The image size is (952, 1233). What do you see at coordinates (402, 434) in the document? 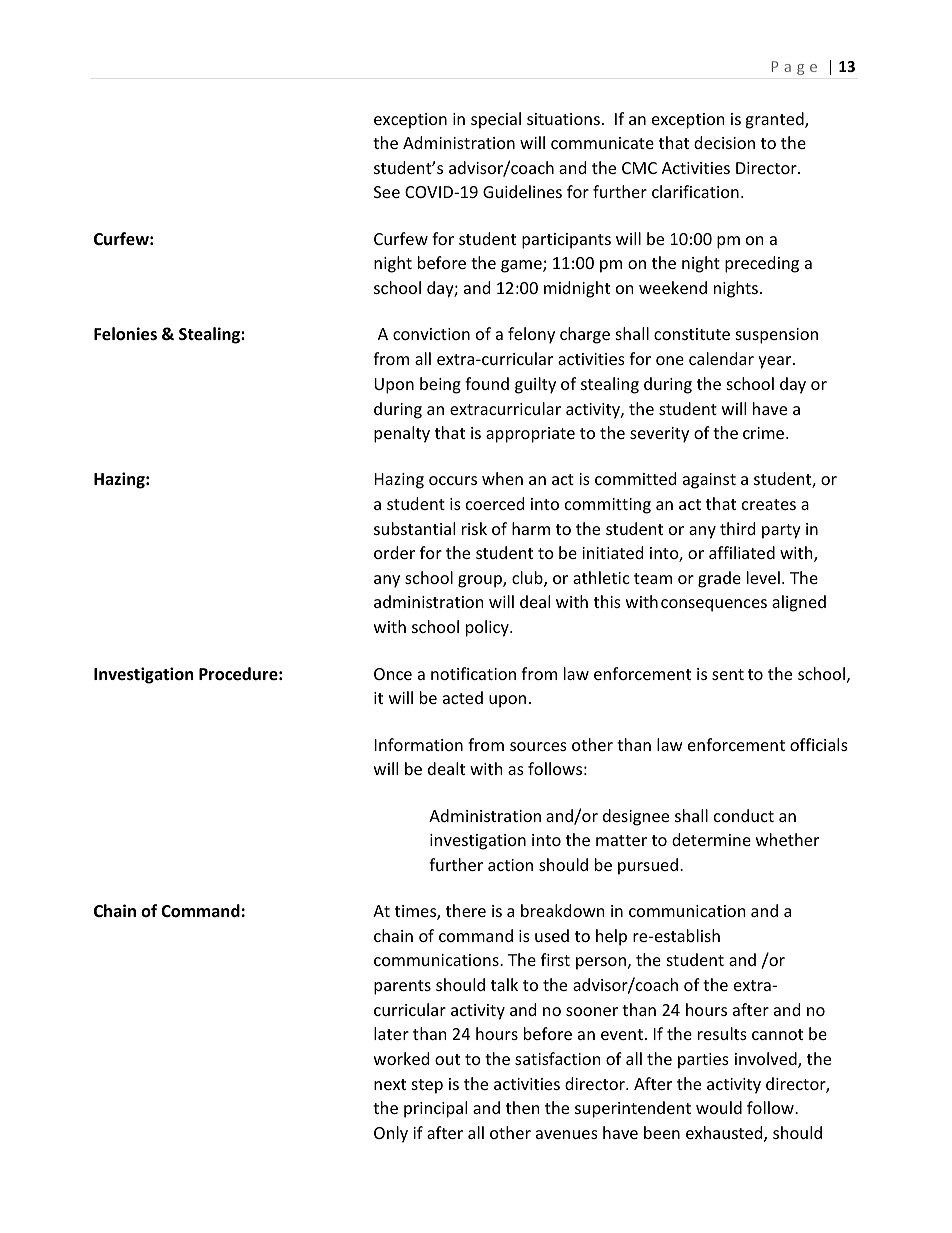
I see `penalty` at bounding box center [402, 434].
